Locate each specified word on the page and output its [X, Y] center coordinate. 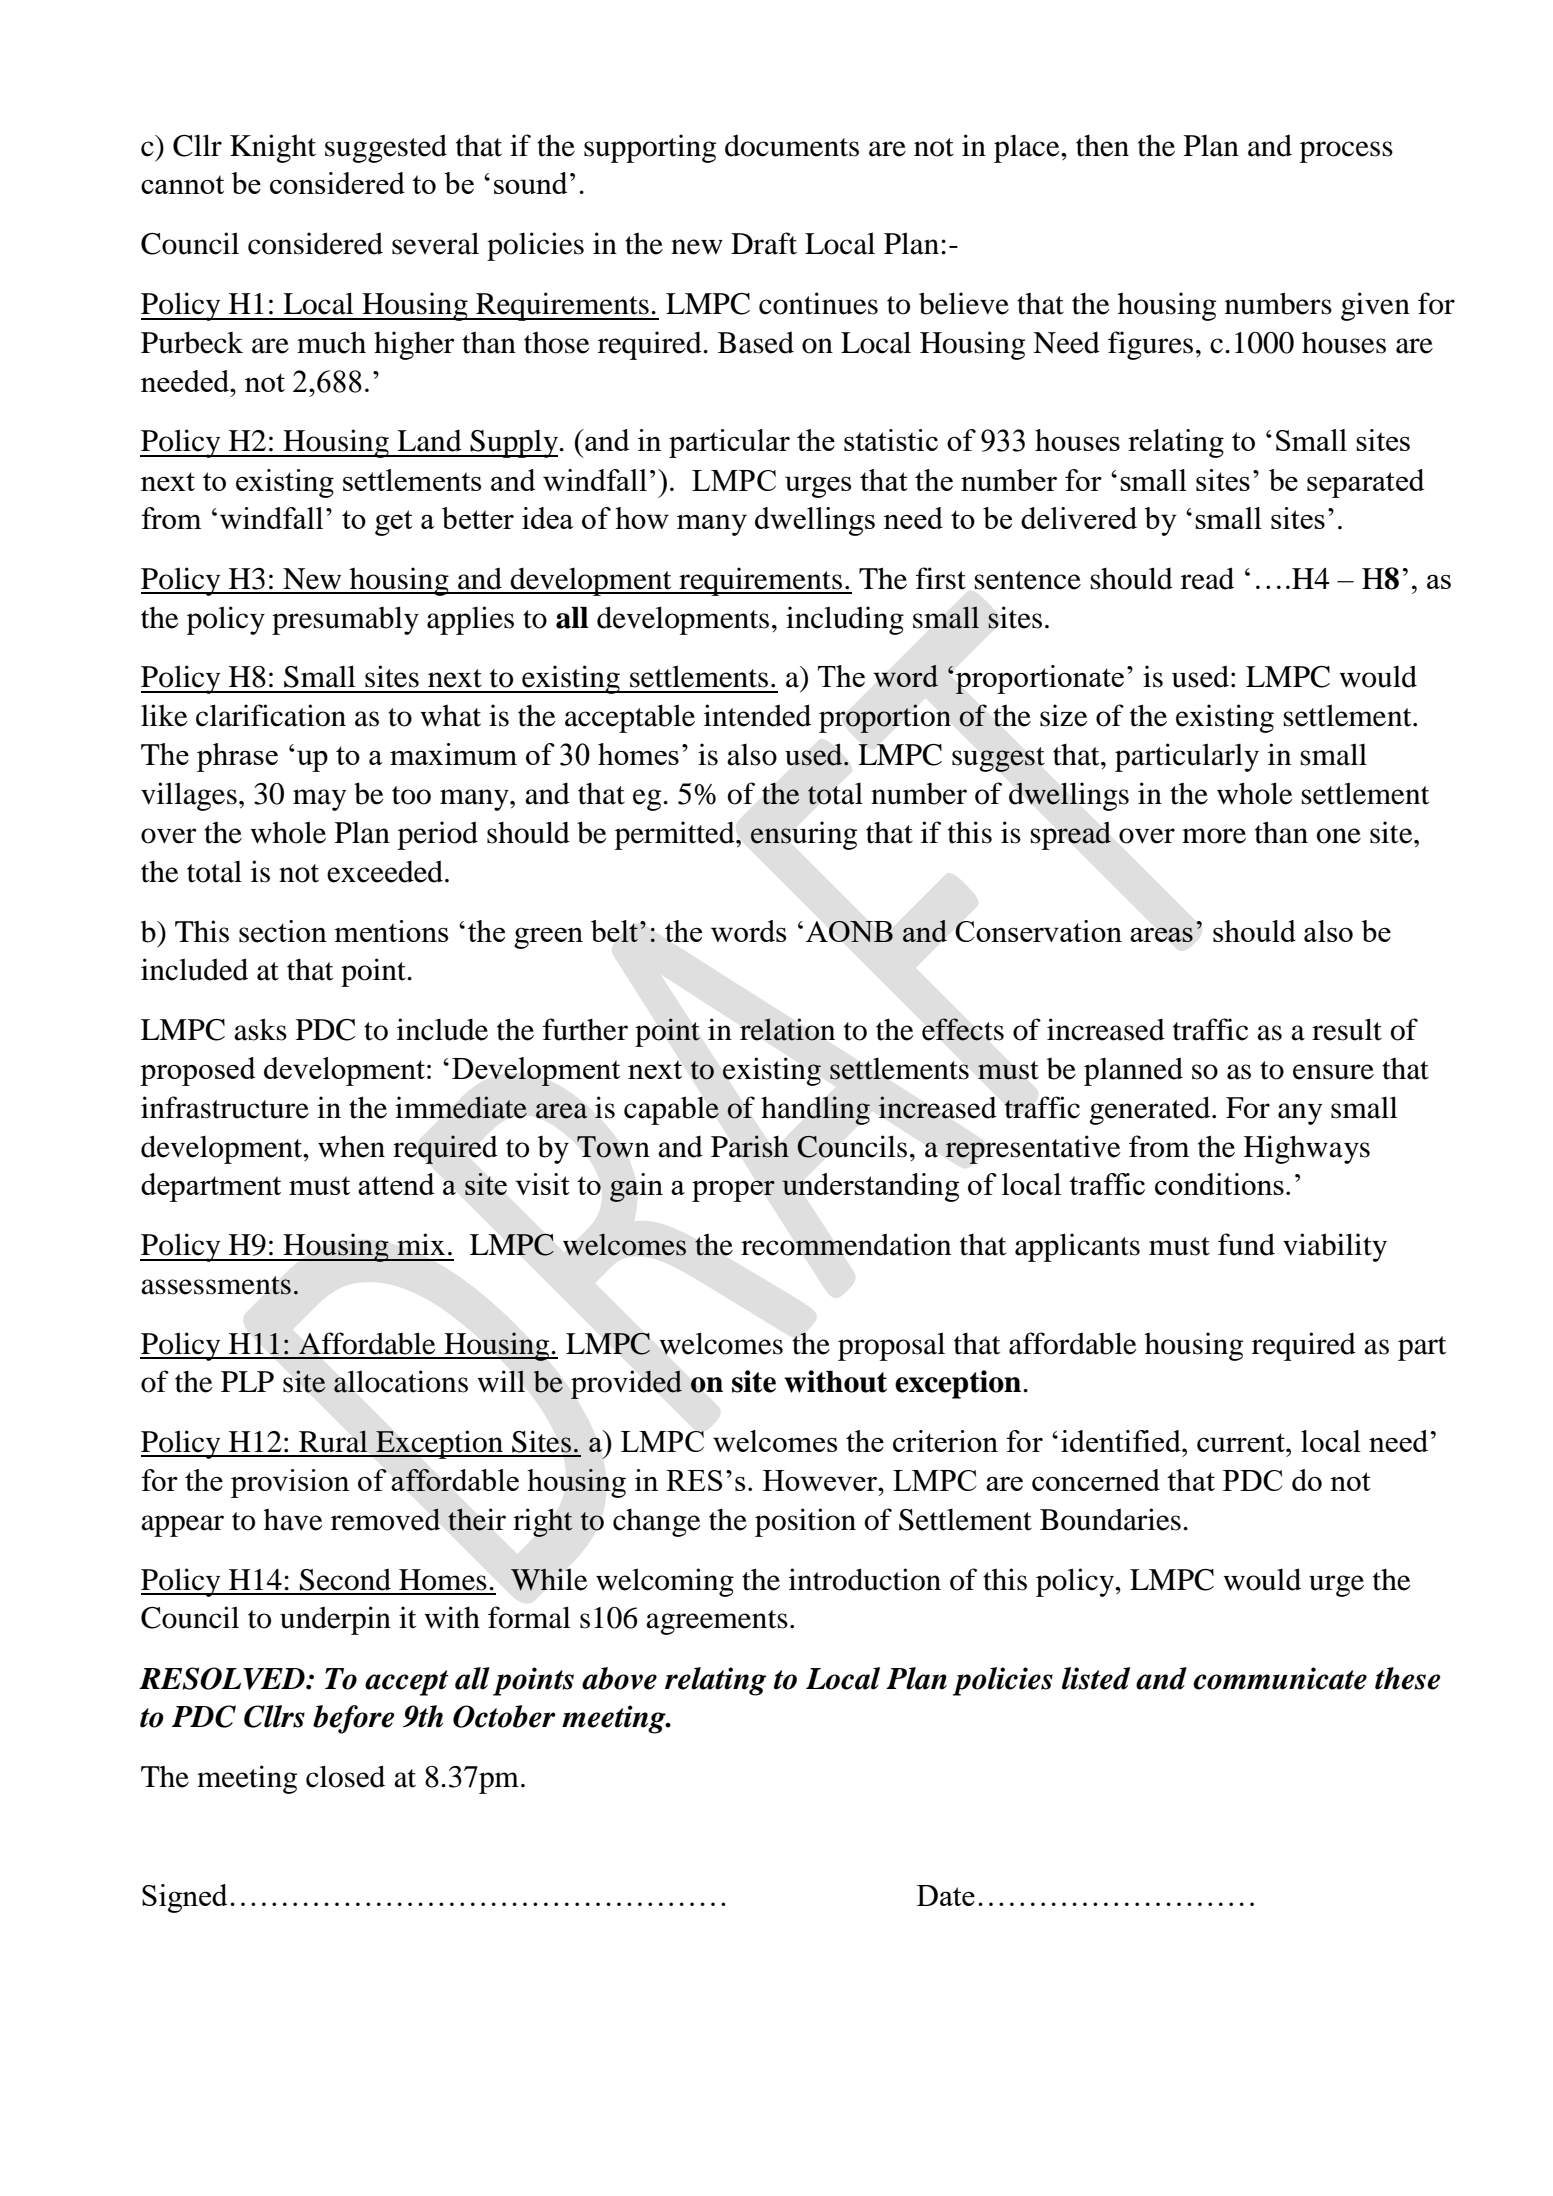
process [1346, 152]
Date [946, 1895]
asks [260, 1029]
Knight [273, 148]
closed [345, 1776]
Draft [764, 243]
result [1347, 1029]
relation [787, 1029]
